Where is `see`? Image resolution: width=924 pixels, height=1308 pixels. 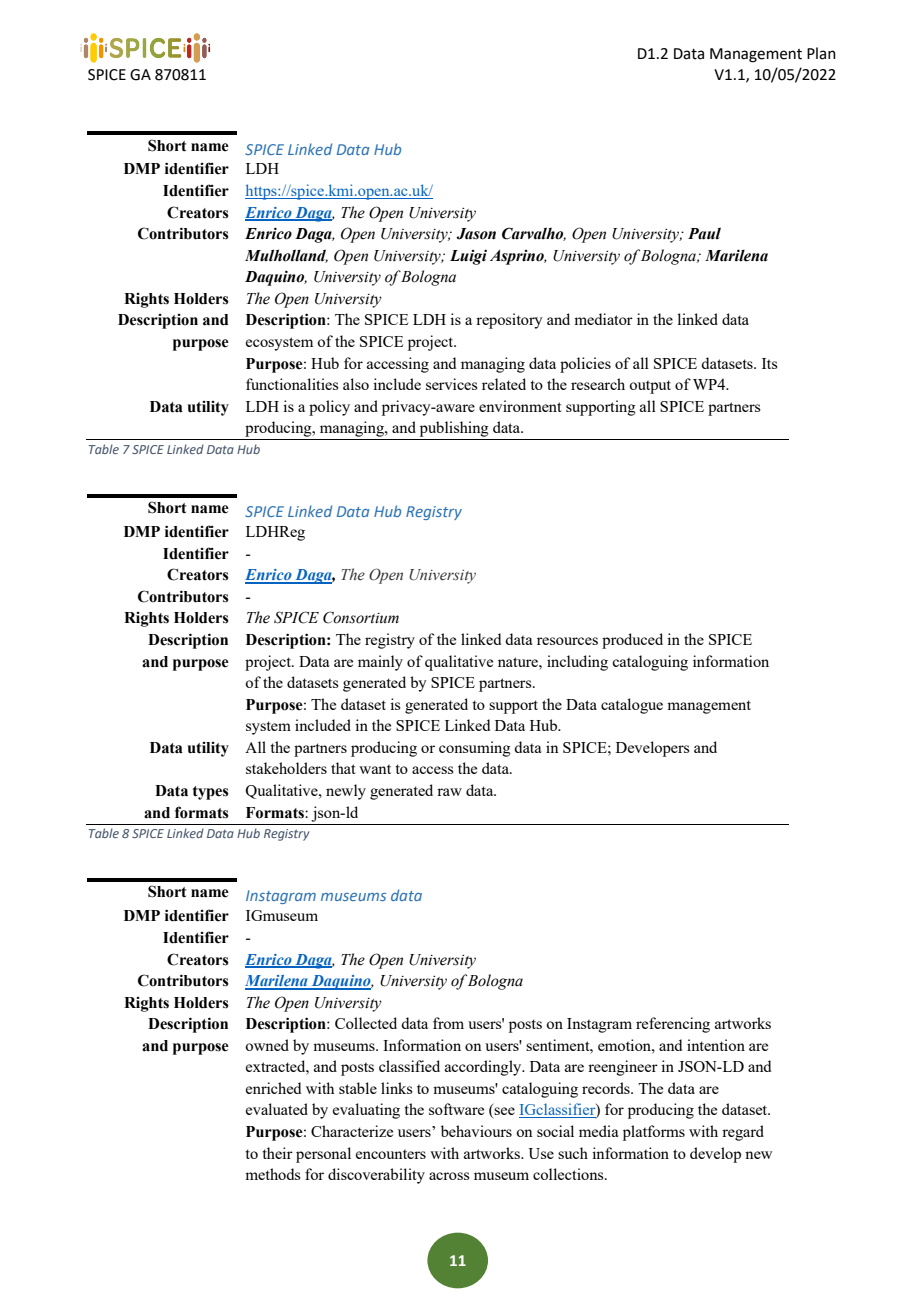 see is located at coordinates (504, 1111).
